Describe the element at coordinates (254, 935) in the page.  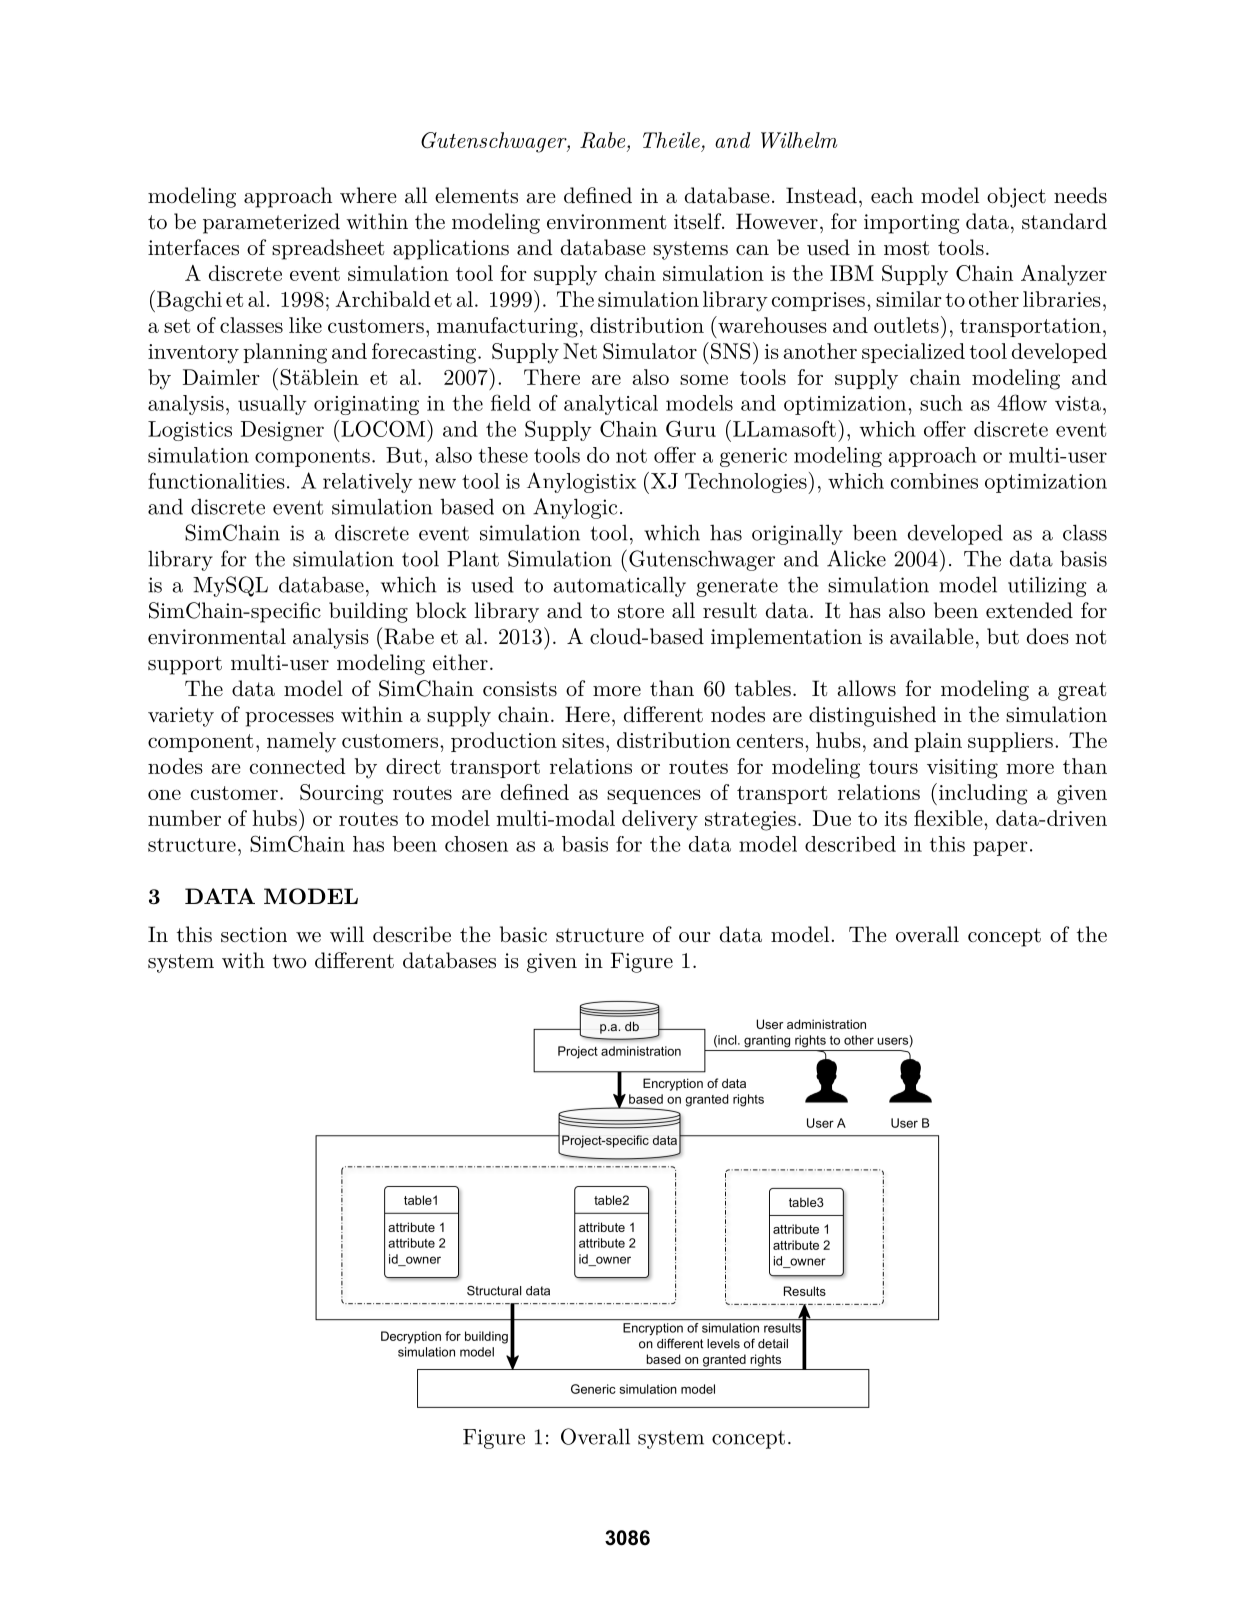
I see `section` at that location.
